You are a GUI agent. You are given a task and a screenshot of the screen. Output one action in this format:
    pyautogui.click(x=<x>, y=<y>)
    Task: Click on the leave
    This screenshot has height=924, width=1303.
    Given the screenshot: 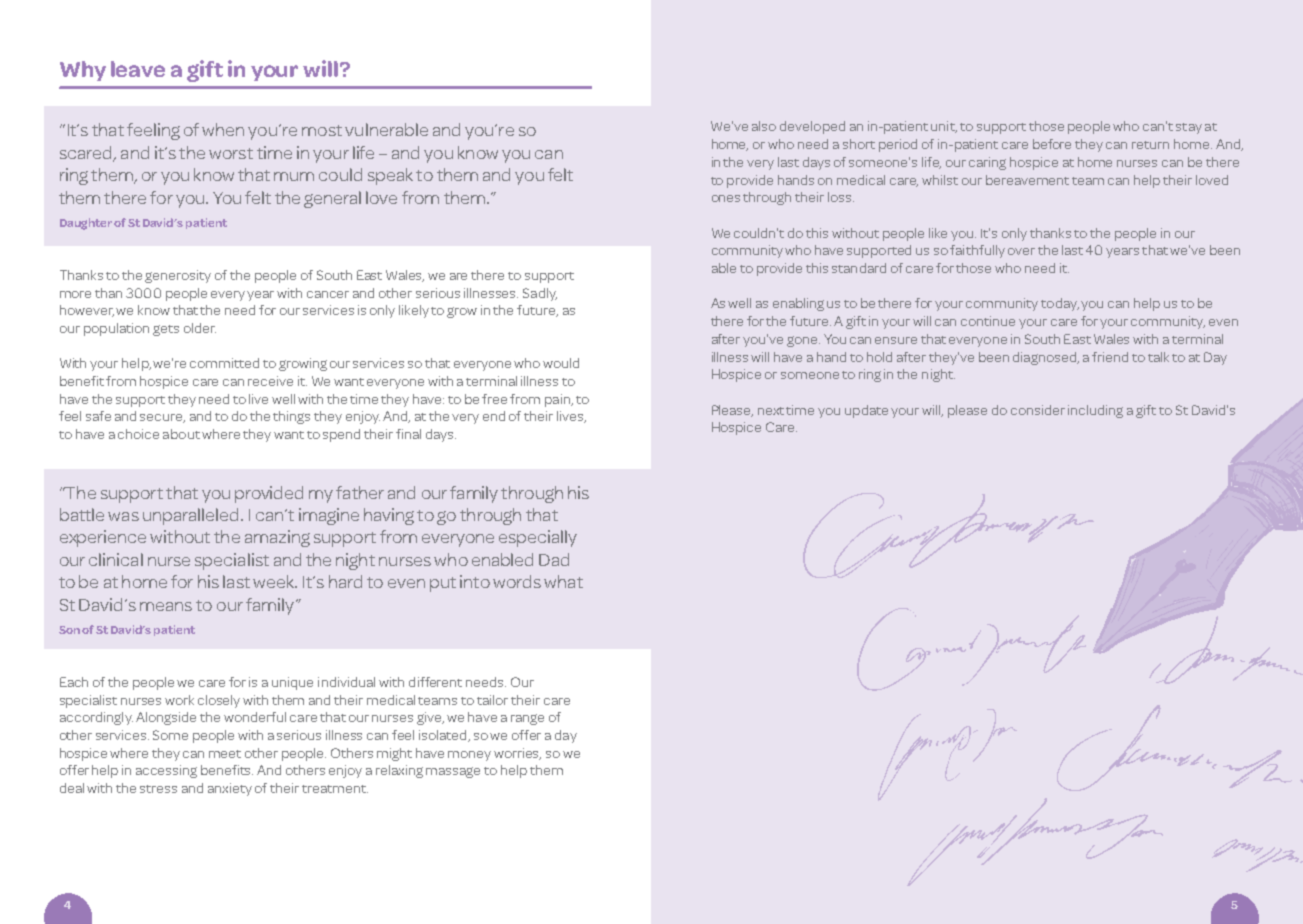 What is the action you would take?
    pyautogui.click(x=138, y=69)
